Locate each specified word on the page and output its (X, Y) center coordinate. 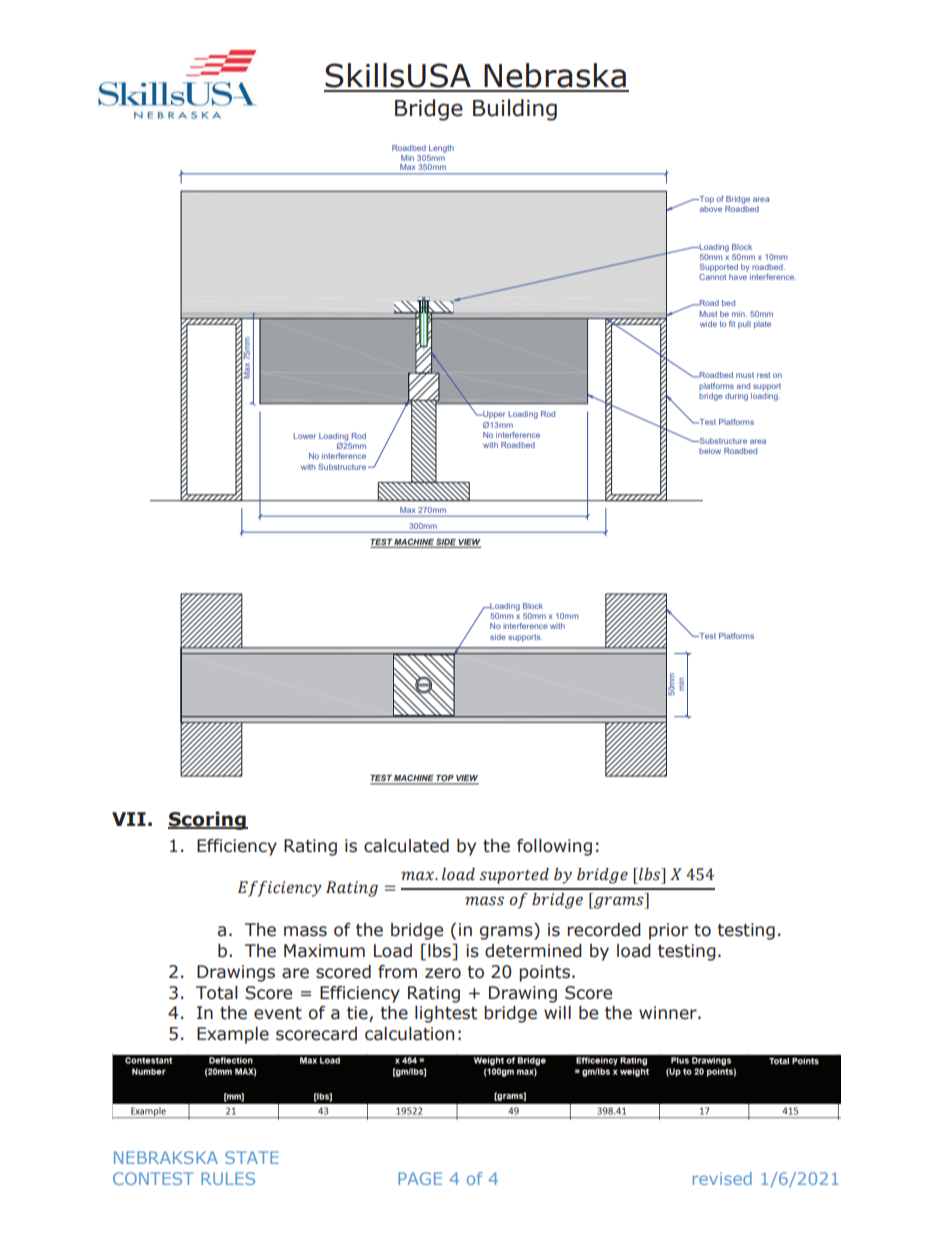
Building (515, 110)
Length (440, 150)
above (711, 209)
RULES (228, 1178)
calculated (406, 846)
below (710, 451)
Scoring (208, 820)
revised (722, 1178)
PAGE (420, 1178)
